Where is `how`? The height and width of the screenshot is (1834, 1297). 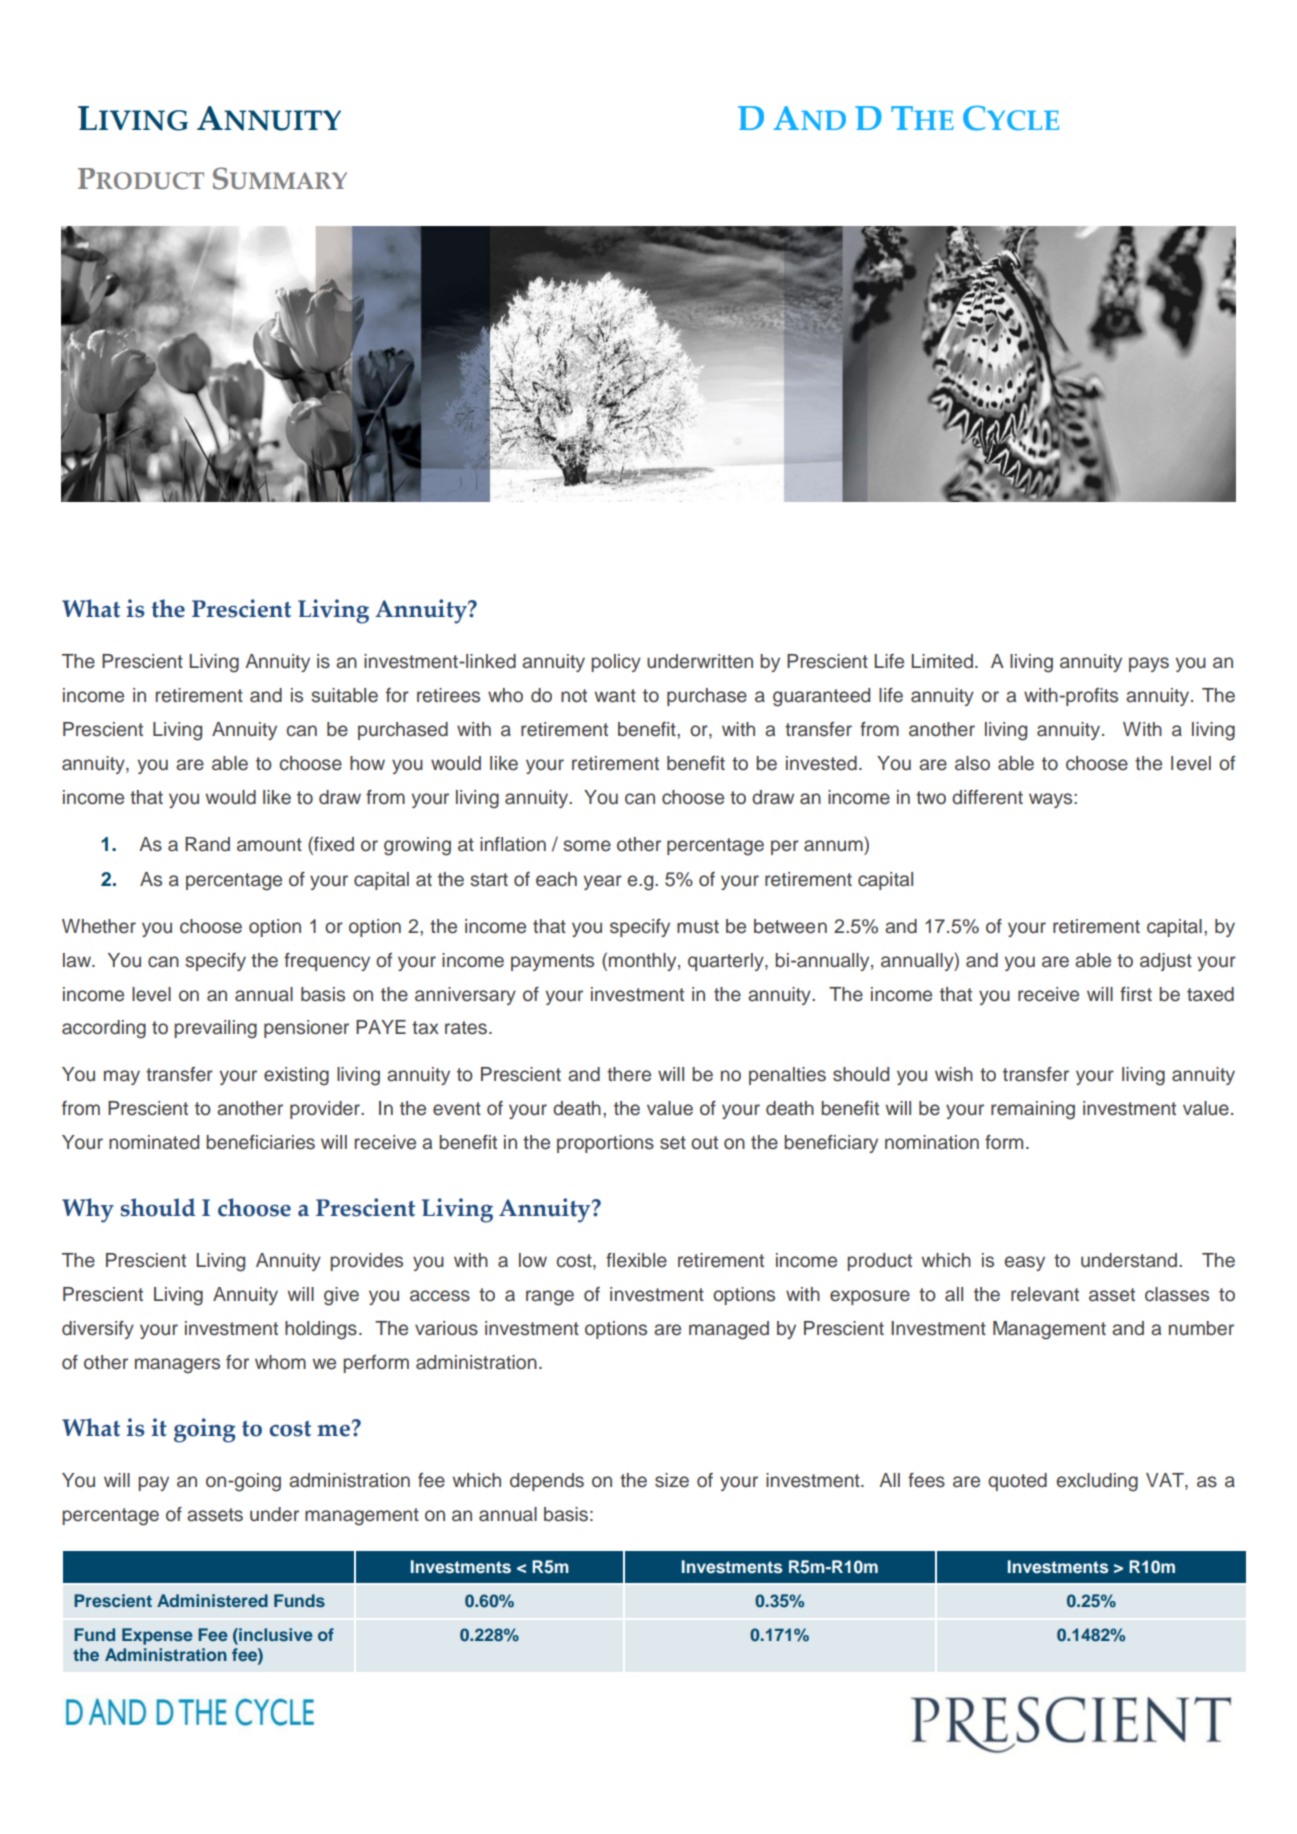
how is located at coordinates (367, 763).
